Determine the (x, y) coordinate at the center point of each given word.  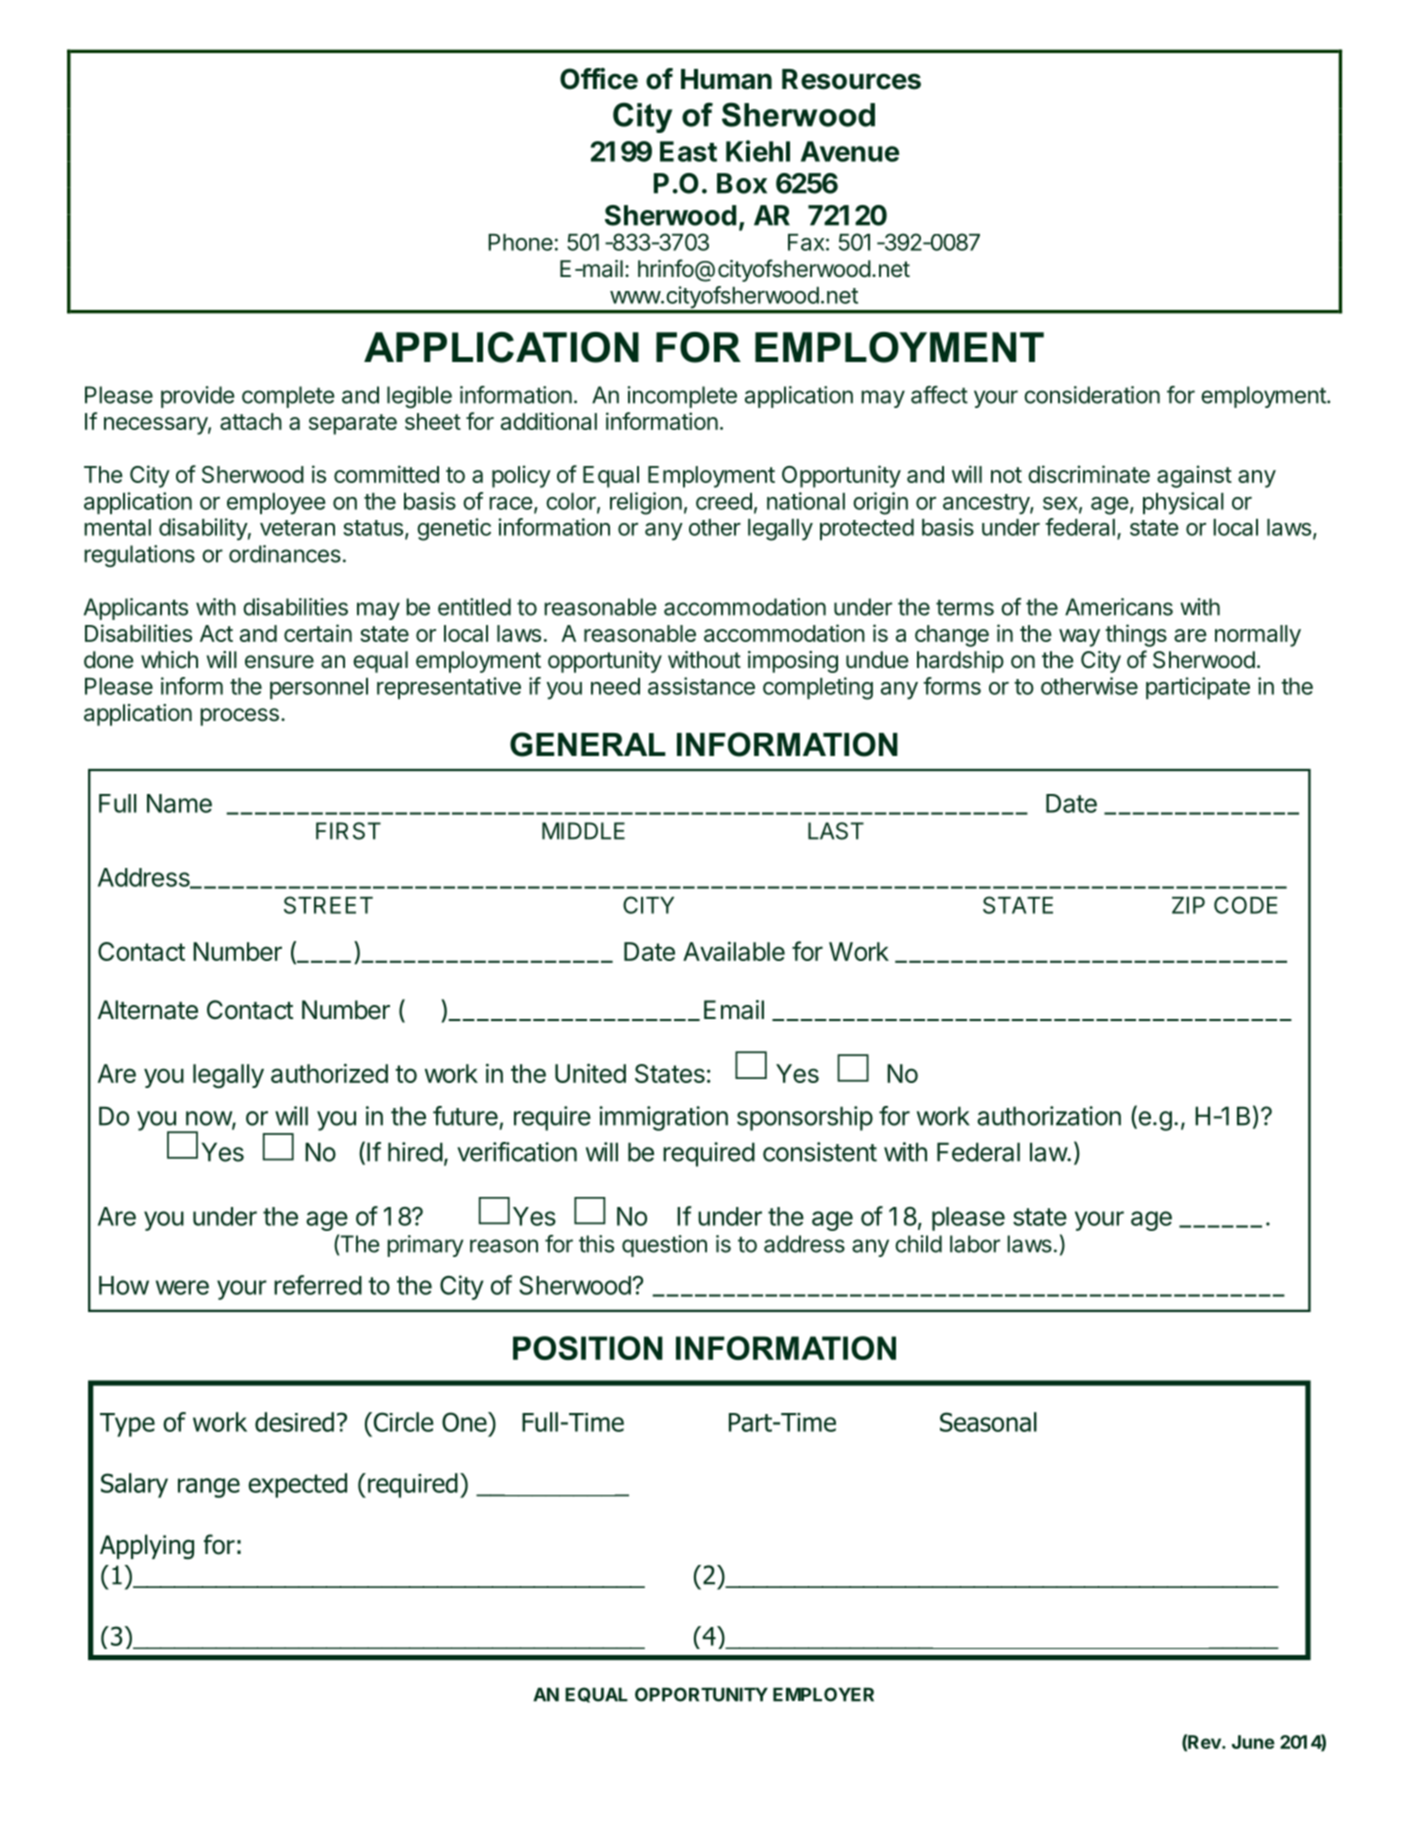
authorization (1049, 1116)
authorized (329, 1073)
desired (294, 1422)
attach (251, 421)
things (1136, 635)
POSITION (588, 1348)
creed (724, 501)
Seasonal (988, 1422)
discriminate (1089, 474)
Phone (520, 242)
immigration (663, 1118)
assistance (701, 686)
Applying (147, 1547)
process (239, 717)
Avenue (850, 151)
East (688, 151)
